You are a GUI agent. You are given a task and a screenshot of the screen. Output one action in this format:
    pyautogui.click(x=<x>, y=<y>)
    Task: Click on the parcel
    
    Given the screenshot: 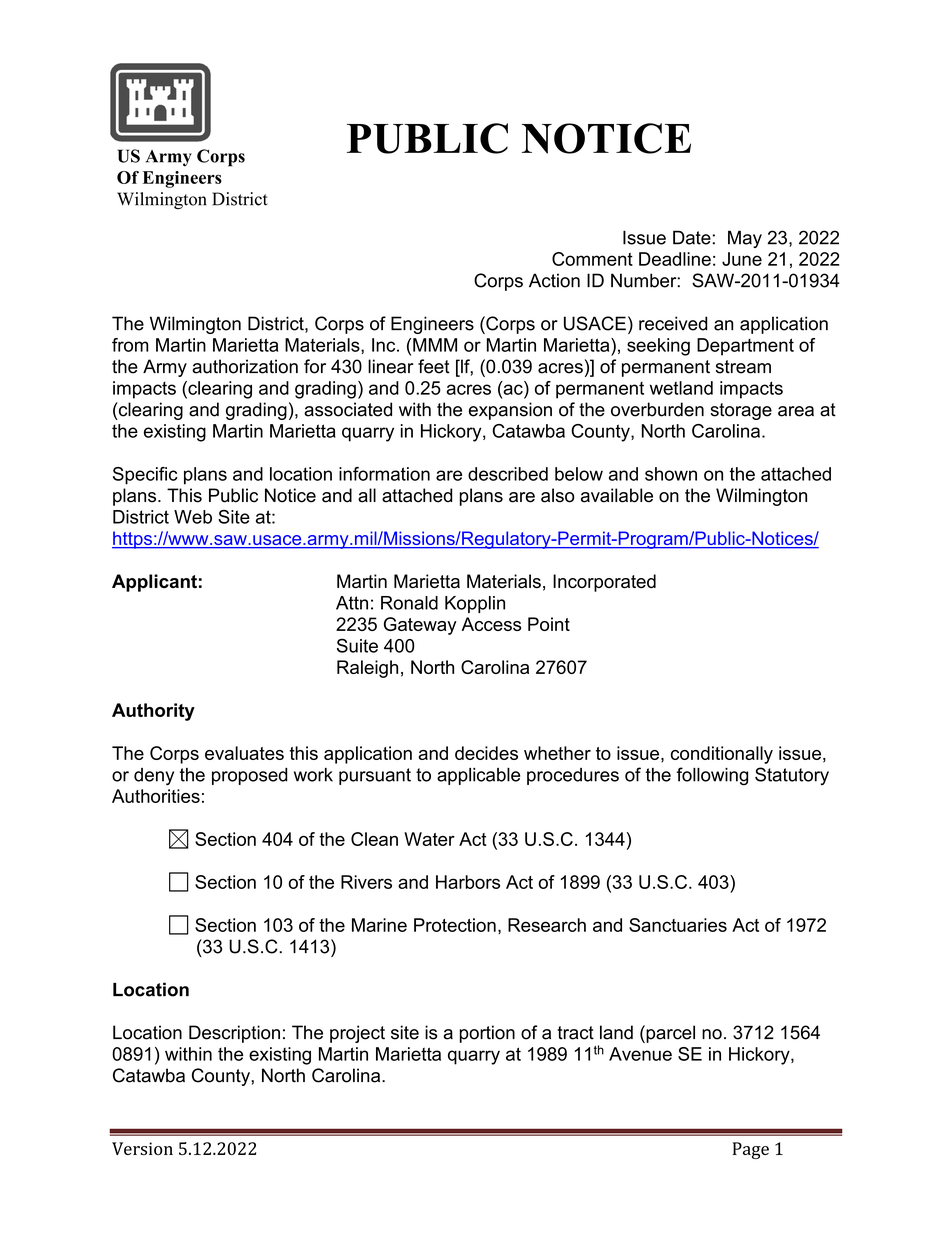 What is the action you would take?
    pyautogui.click(x=669, y=1034)
